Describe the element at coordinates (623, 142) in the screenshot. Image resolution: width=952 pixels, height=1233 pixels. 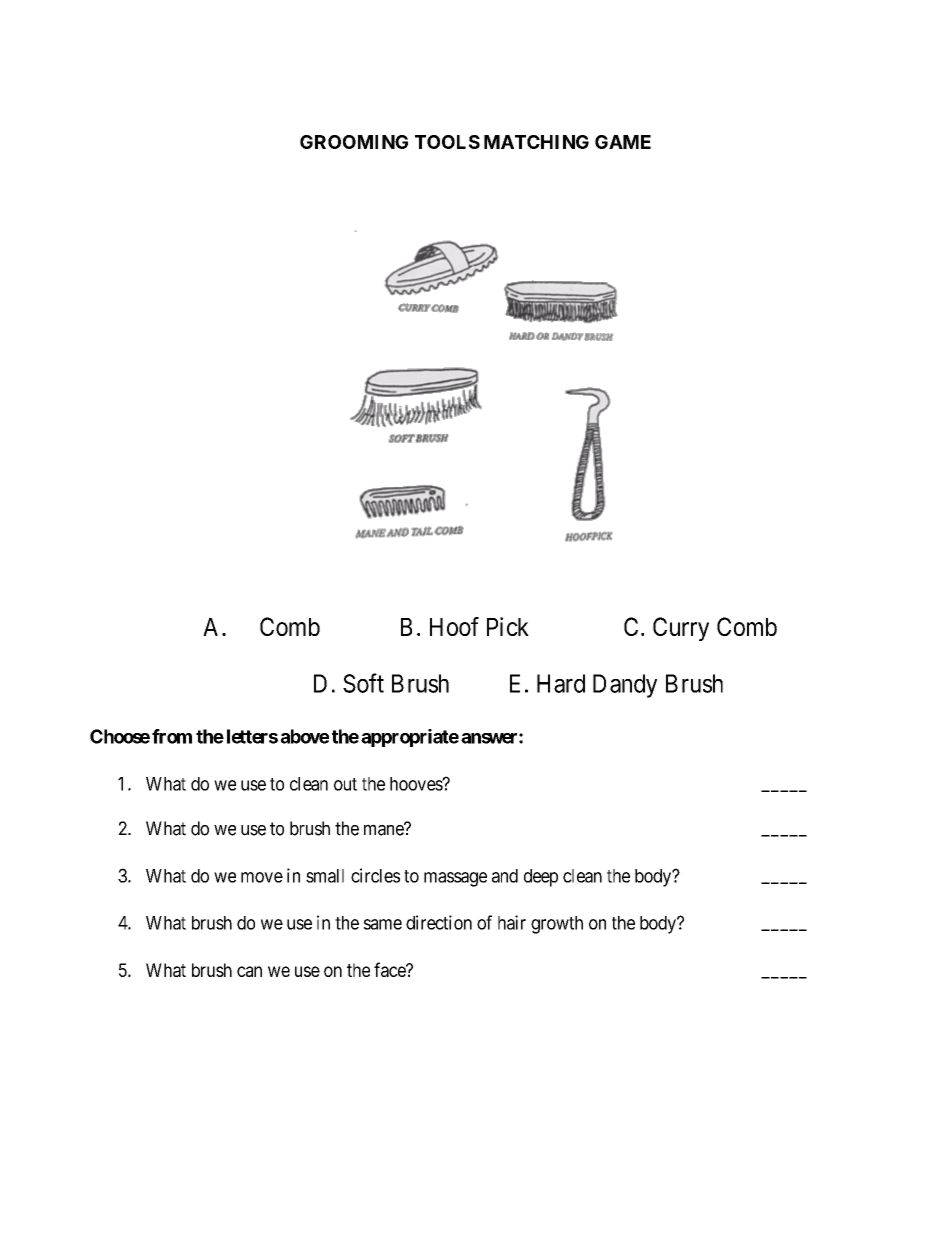
I see `GAME` at that location.
